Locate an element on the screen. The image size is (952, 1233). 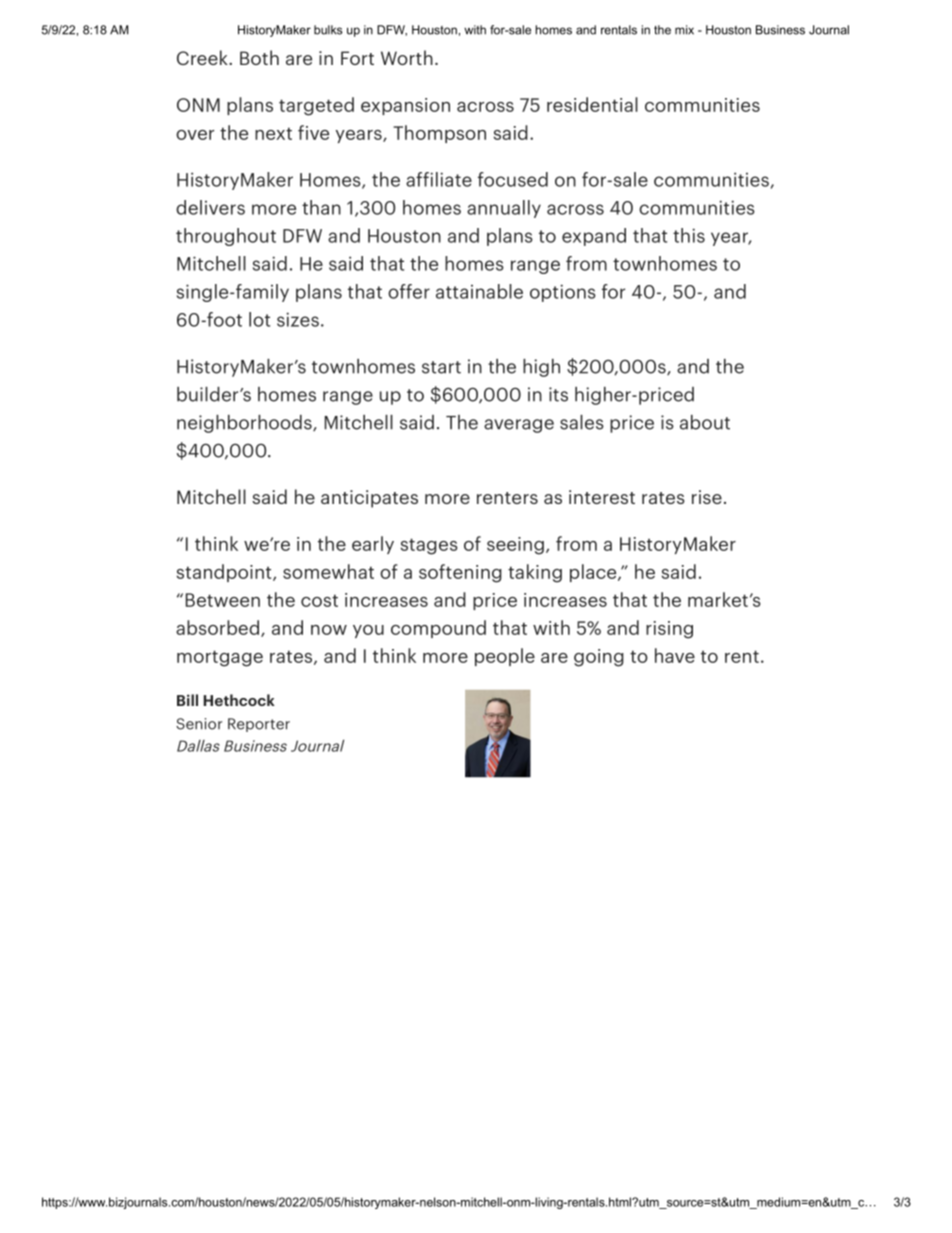
have is located at coordinates (675, 655).
